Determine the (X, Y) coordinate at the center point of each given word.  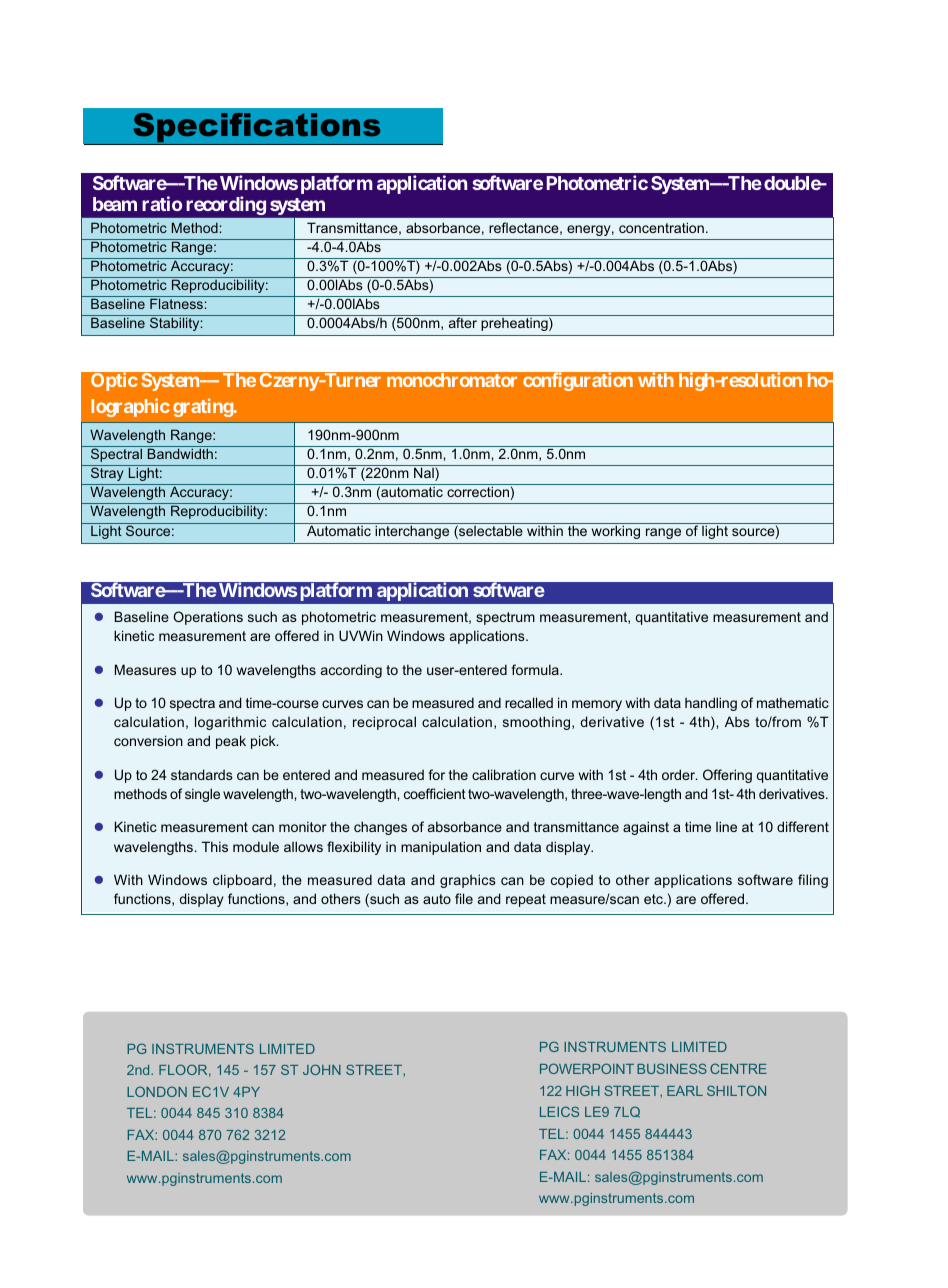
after (463, 322)
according (351, 671)
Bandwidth (180, 453)
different (803, 826)
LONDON (157, 1091)
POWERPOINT (587, 1068)
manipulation (441, 848)
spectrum (505, 618)
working (616, 531)
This (215, 846)
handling (711, 704)
